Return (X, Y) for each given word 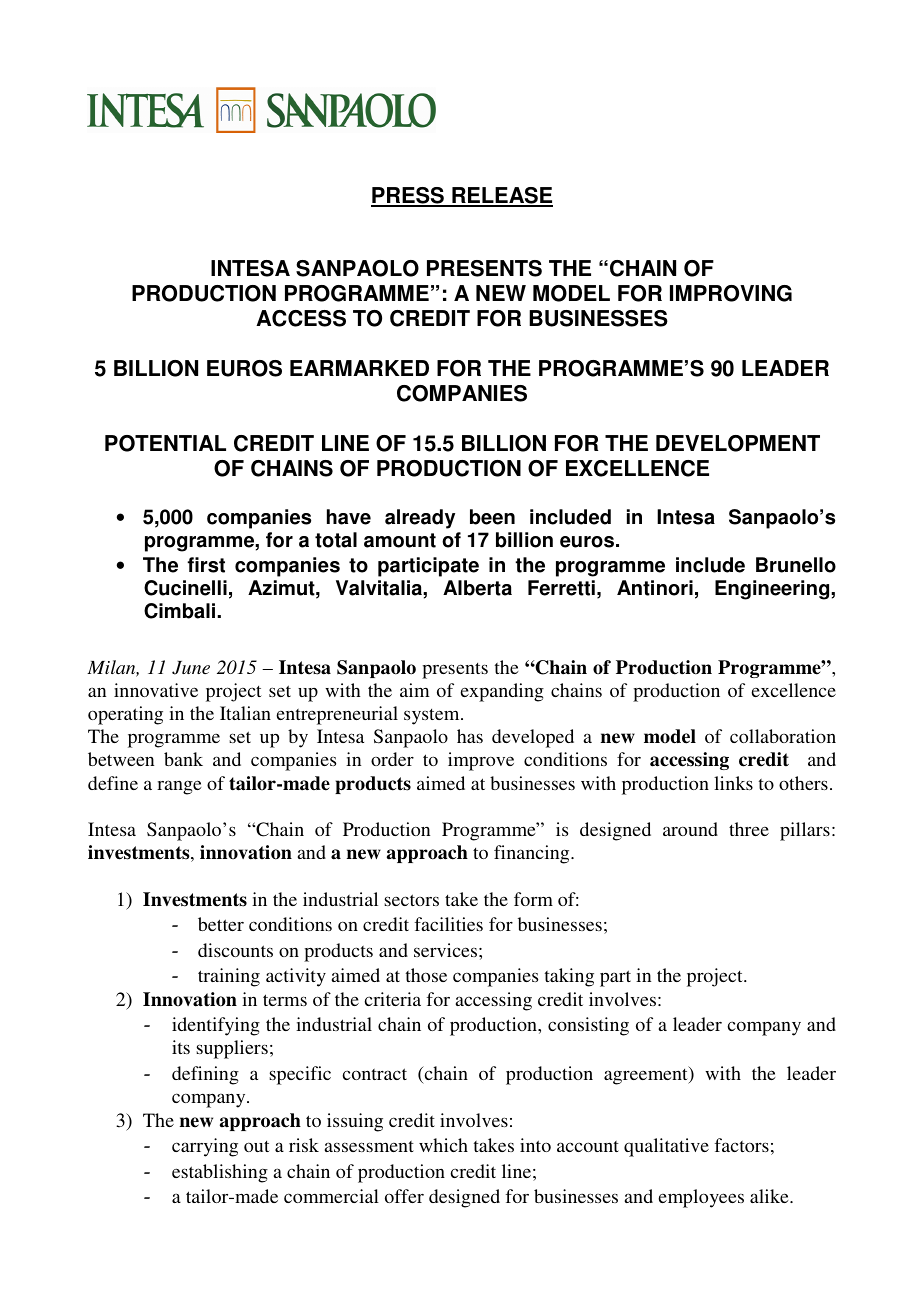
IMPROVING (731, 293)
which (443, 1145)
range (179, 787)
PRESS (408, 196)
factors (742, 1145)
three (749, 829)
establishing (220, 1173)
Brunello (796, 565)
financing (533, 854)
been (492, 517)
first (206, 565)
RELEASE (501, 196)
